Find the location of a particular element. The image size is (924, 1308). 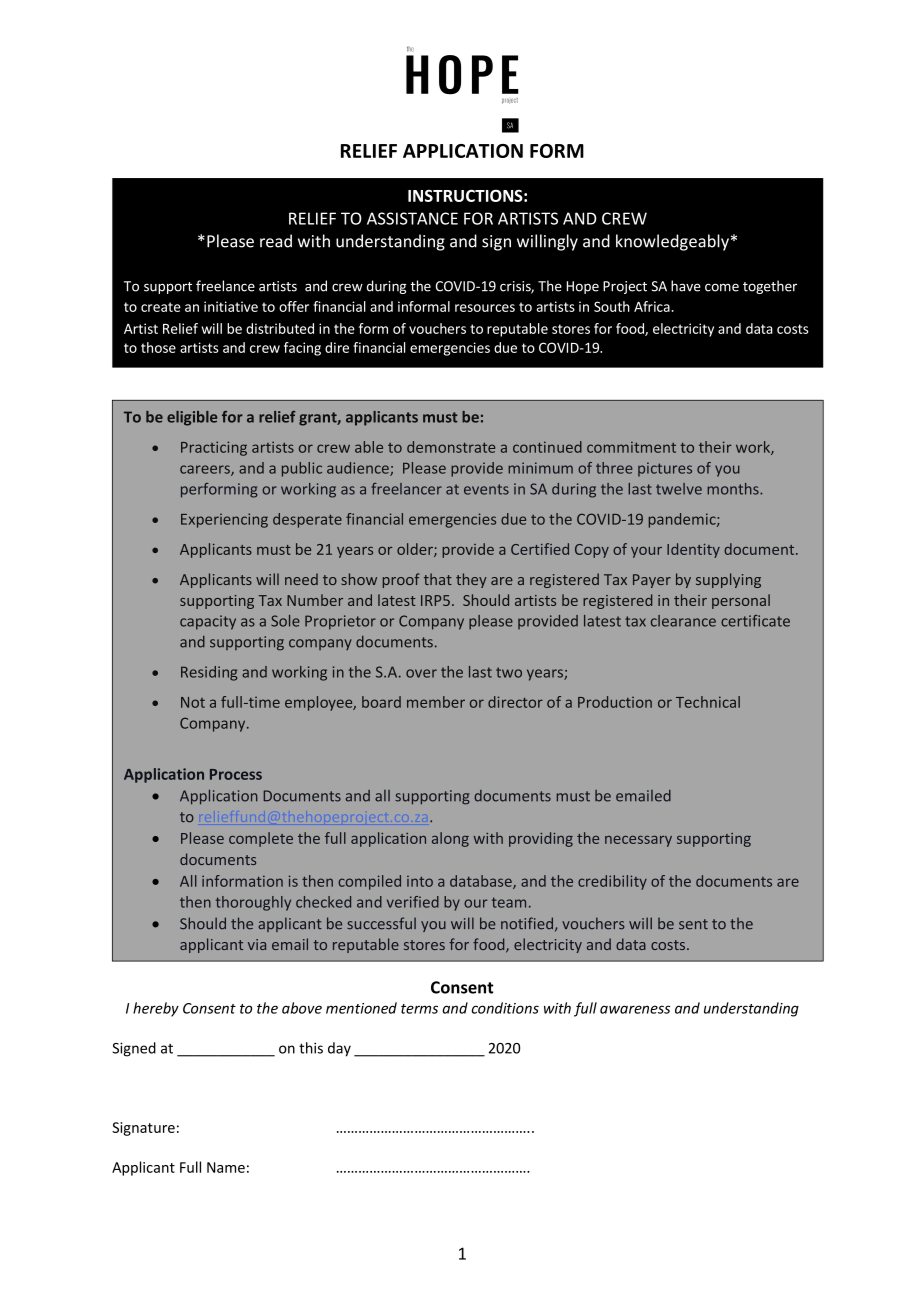

member is located at coordinates (436, 702).
